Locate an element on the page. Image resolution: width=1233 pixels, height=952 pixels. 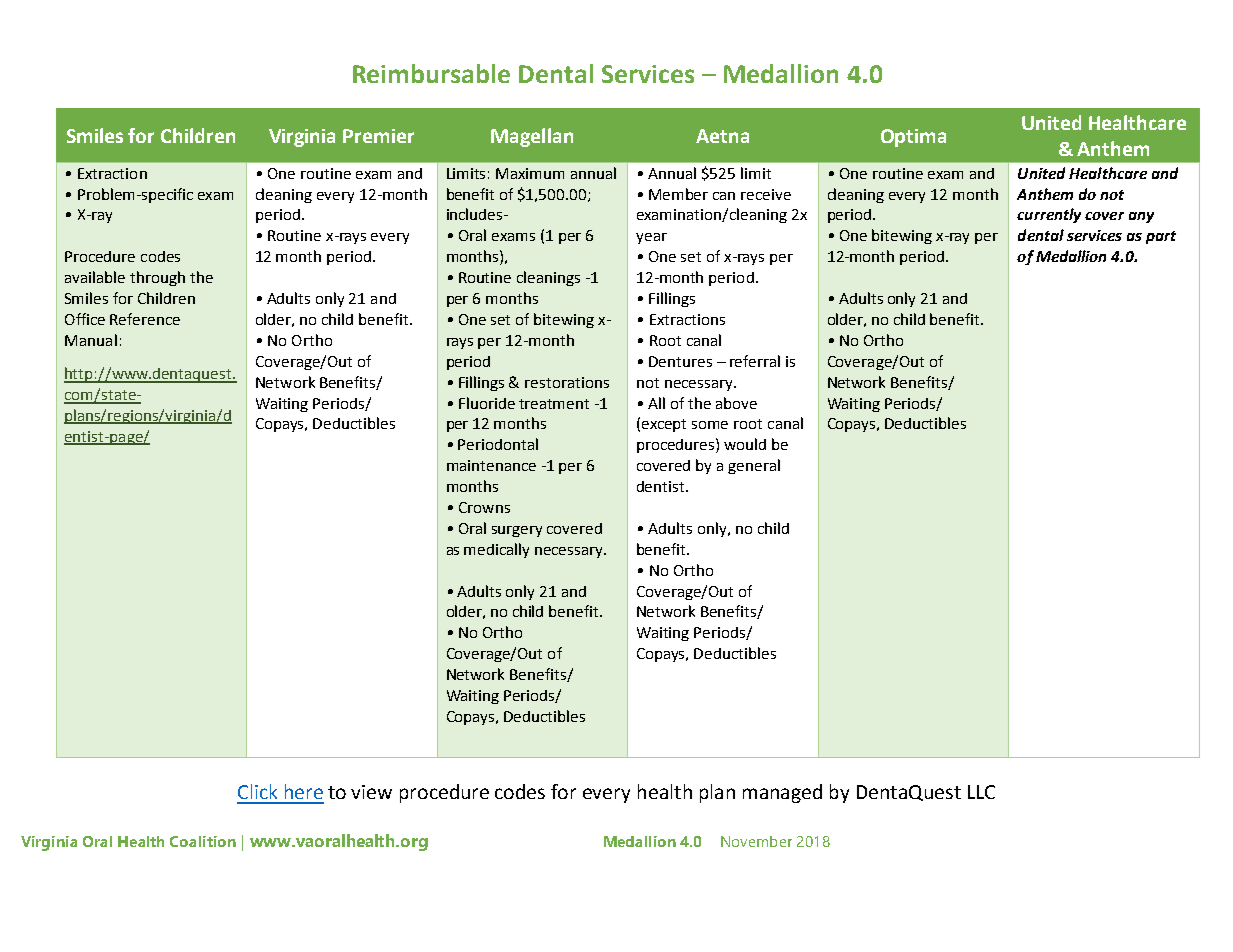
medically is located at coordinates (496, 550).
